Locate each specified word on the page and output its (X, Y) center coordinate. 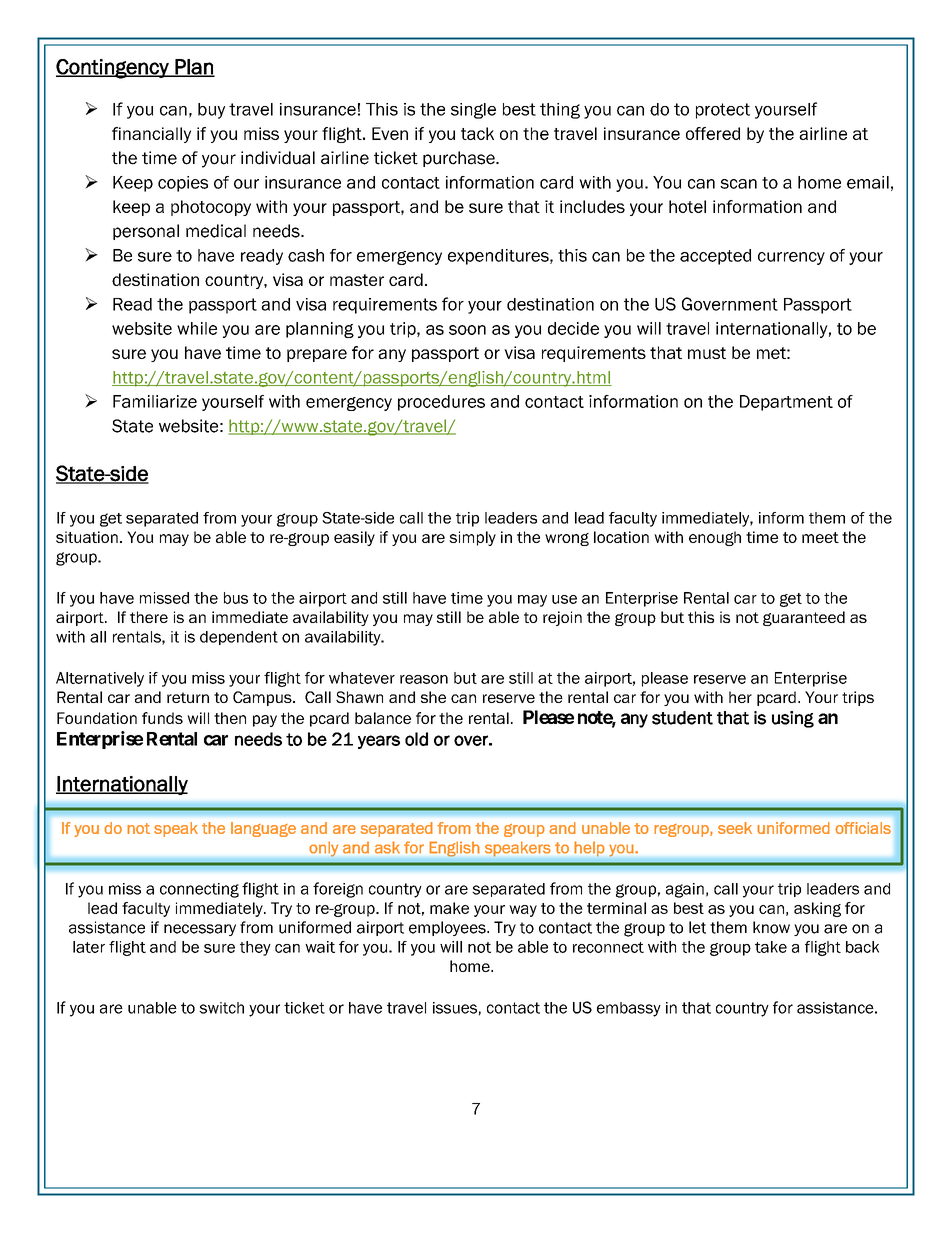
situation (87, 537)
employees (448, 928)
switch (221, 1008)
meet (820, 537)
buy (211, 111)
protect (723, 111)
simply (472, 538)
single (473, 111)
